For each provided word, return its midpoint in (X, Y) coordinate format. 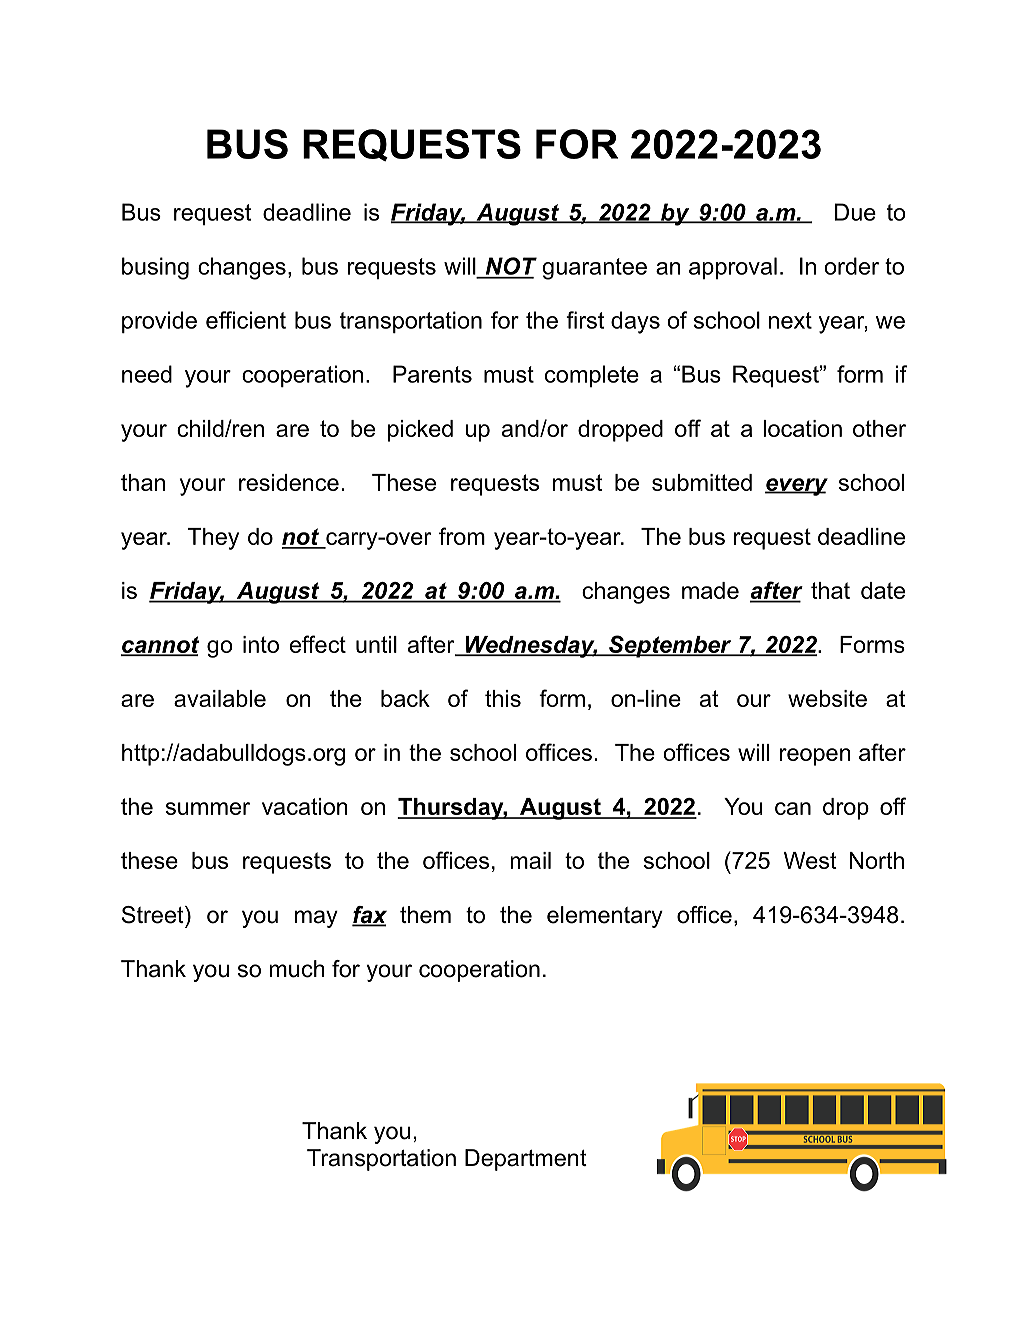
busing (155, 268)
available (220, 698)
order (851, 266)
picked (420, 431)
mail (530, 860)
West (810, 860)
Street (154, 915)
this (503, 698)
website (827, 698)
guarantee (594, 269)
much (297, 969)
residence (289, 482)
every (796, 487)
